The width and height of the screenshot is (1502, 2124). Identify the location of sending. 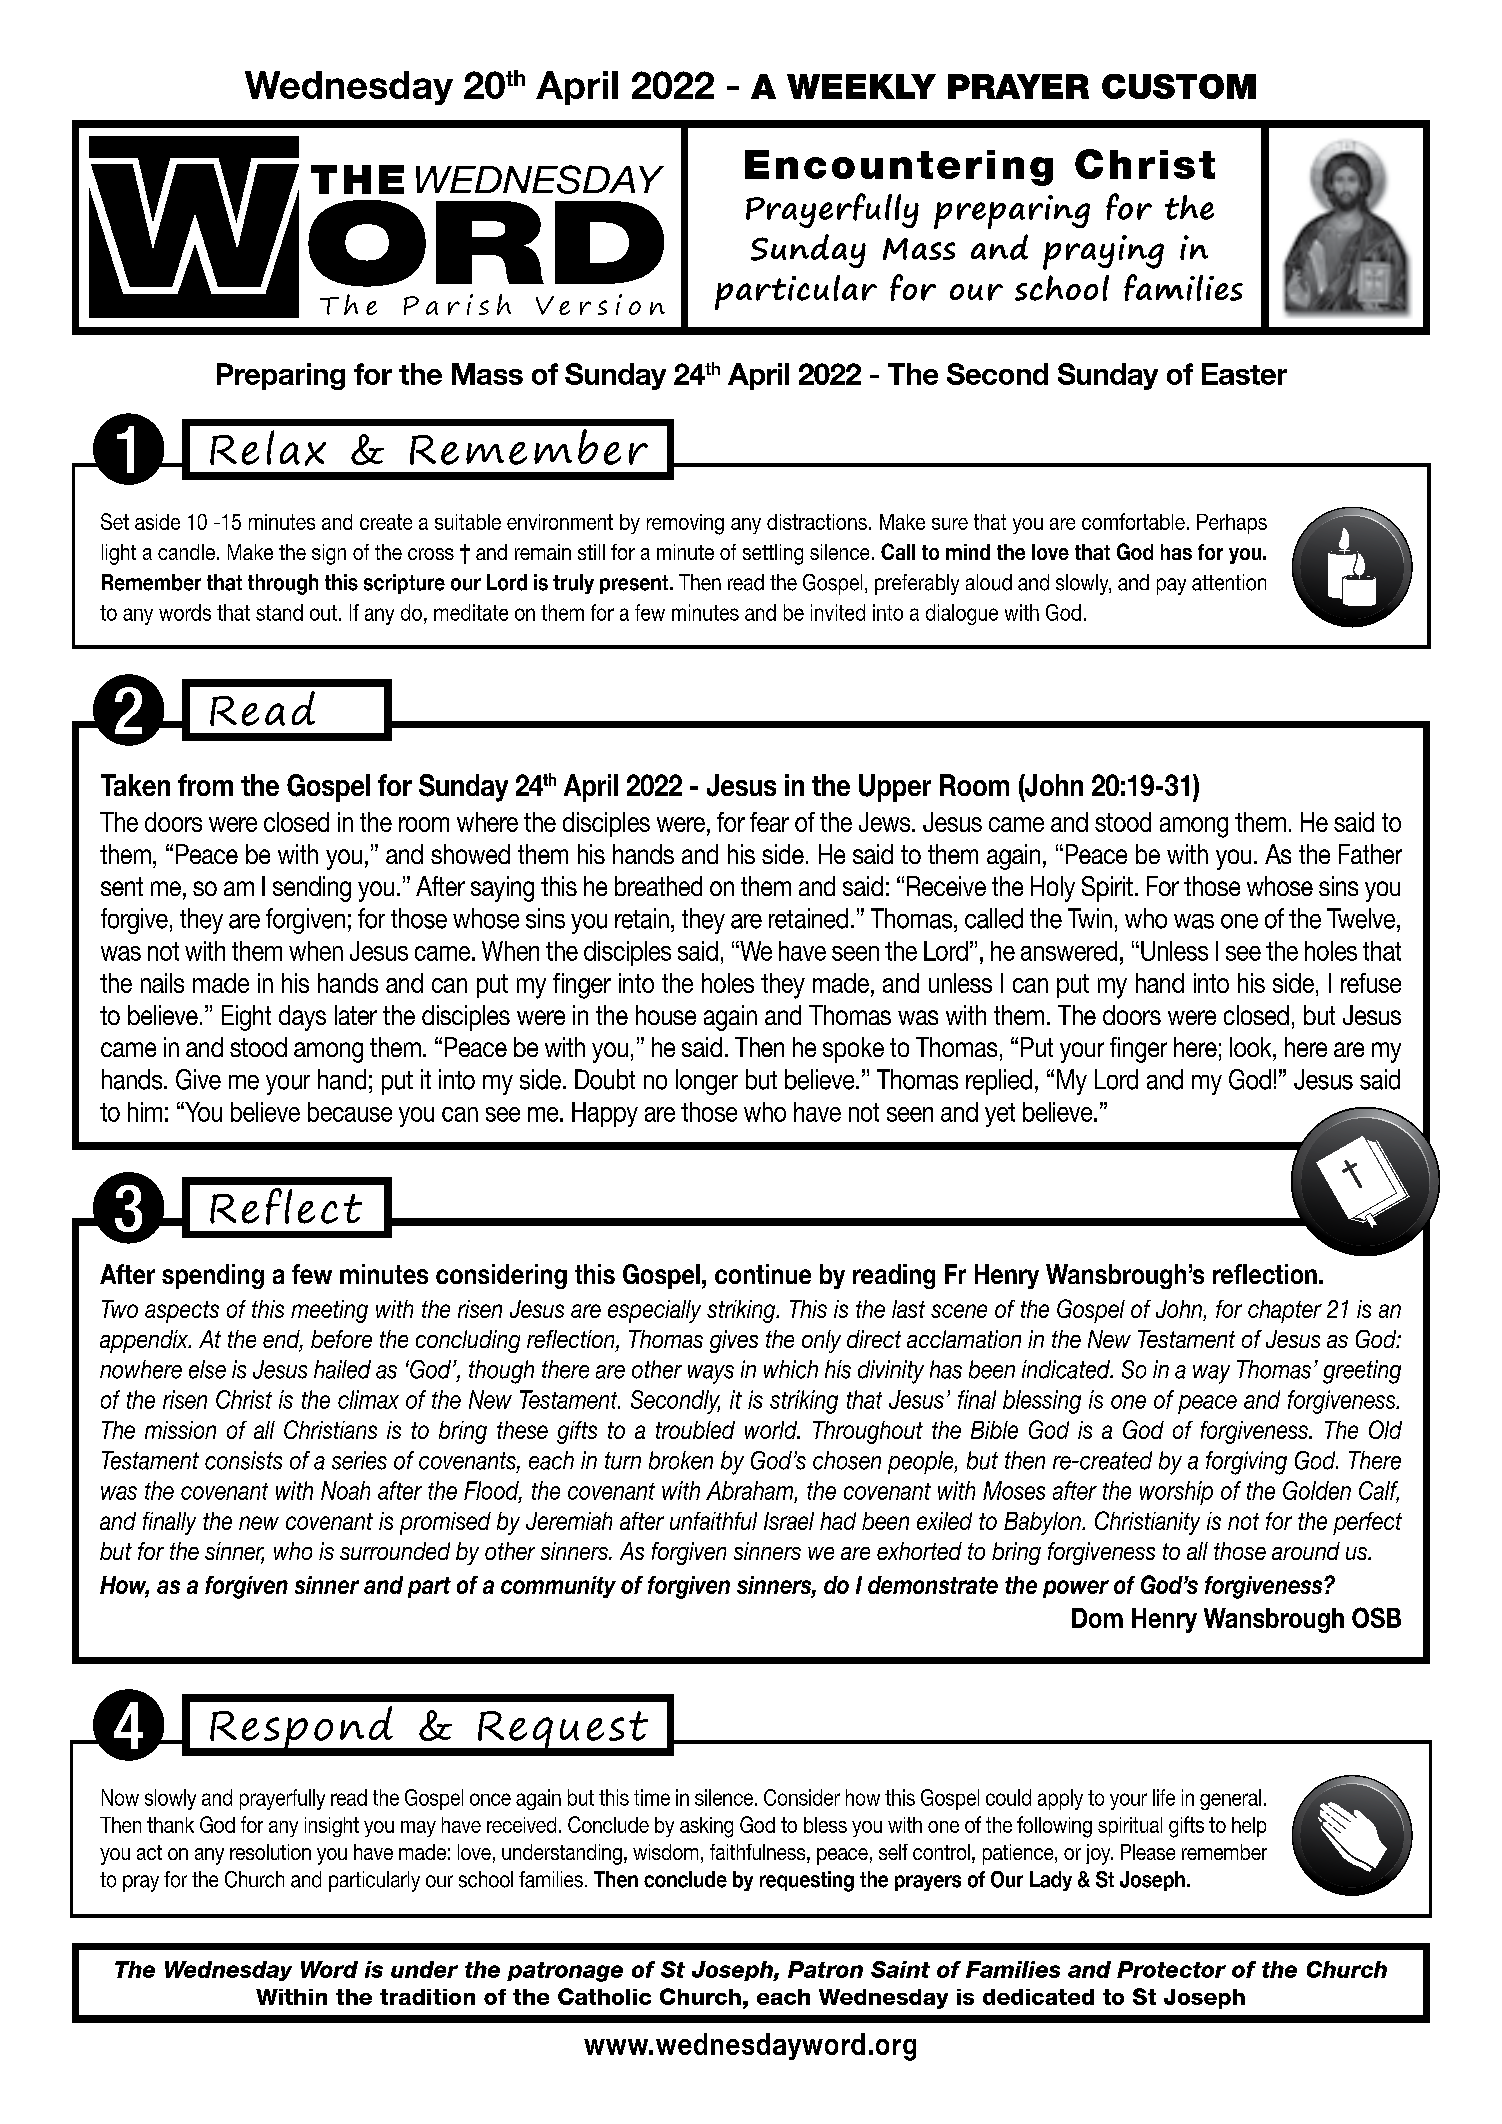
(312, 889).
